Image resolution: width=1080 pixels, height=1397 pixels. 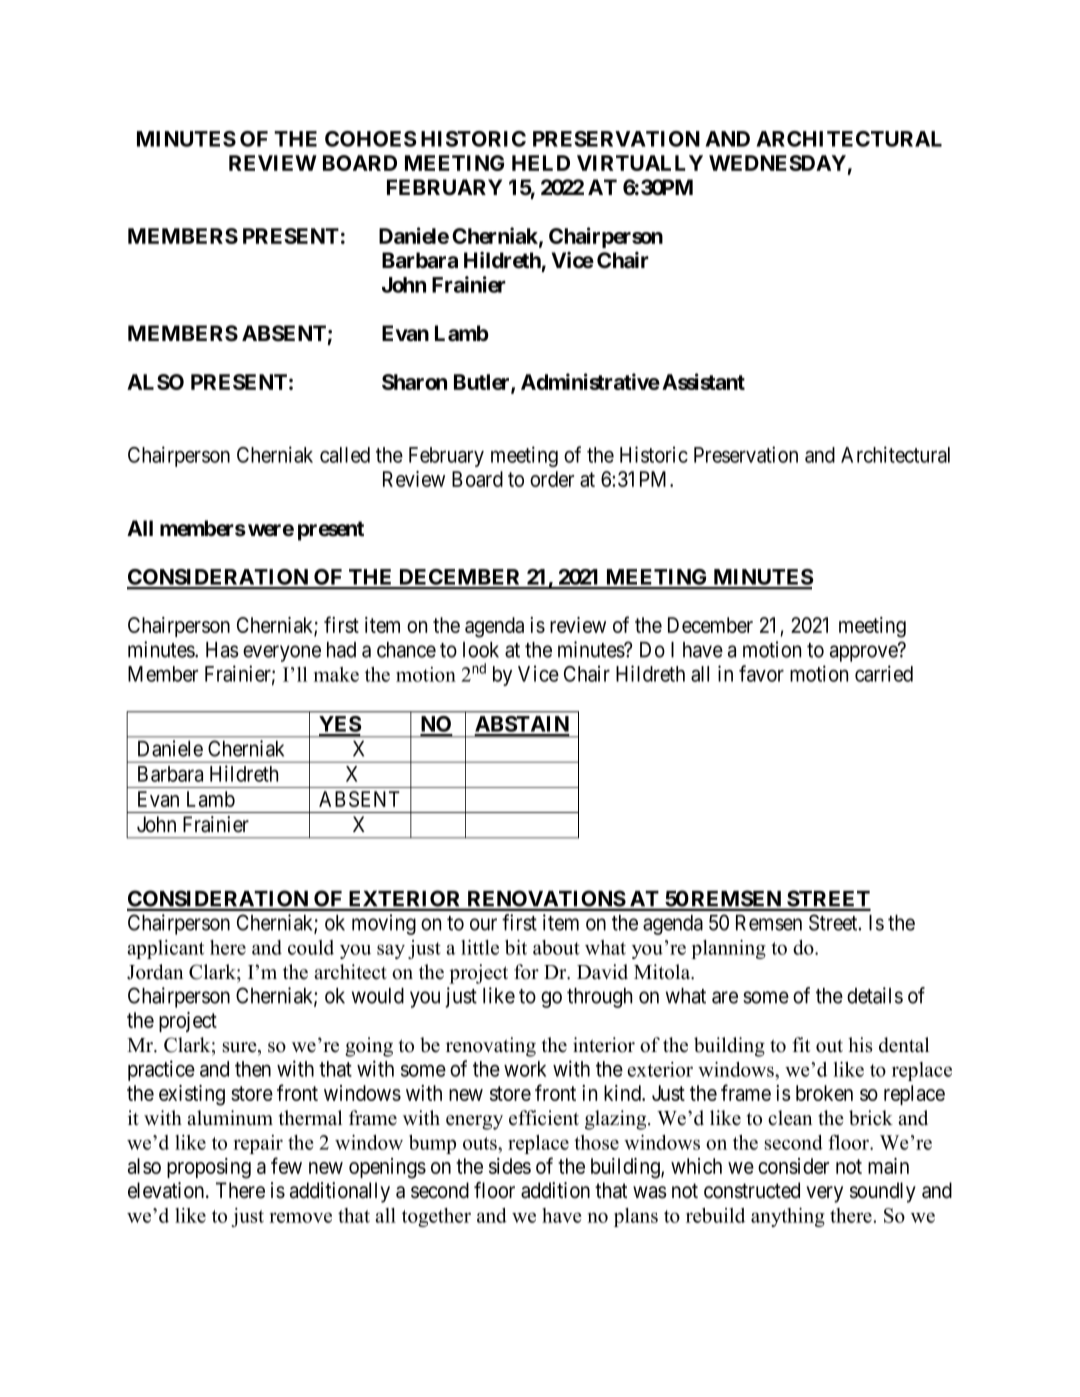 I want to click on Has, so click(x=222, y=650).
